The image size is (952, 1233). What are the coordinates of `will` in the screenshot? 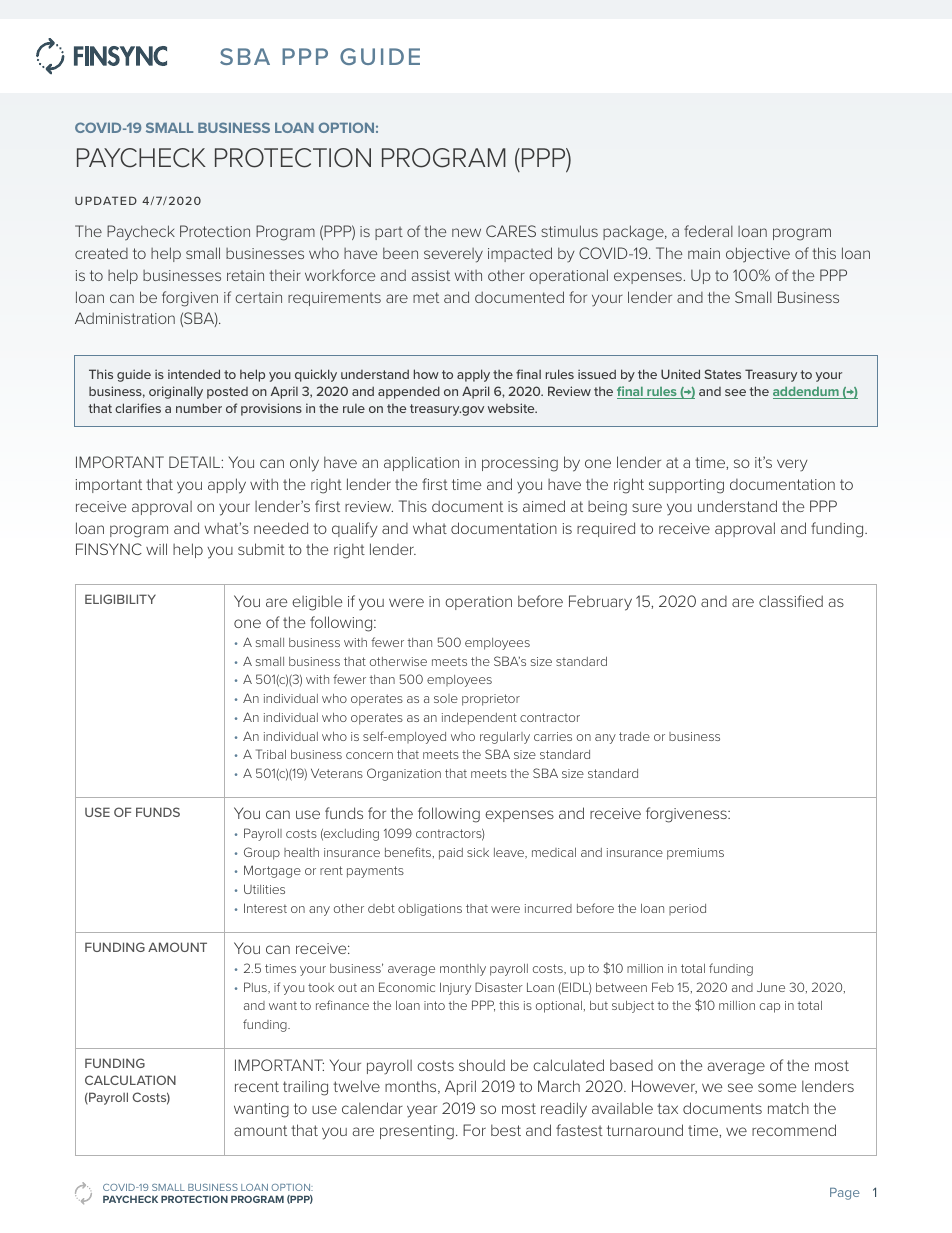 It's located at (156, 549).
